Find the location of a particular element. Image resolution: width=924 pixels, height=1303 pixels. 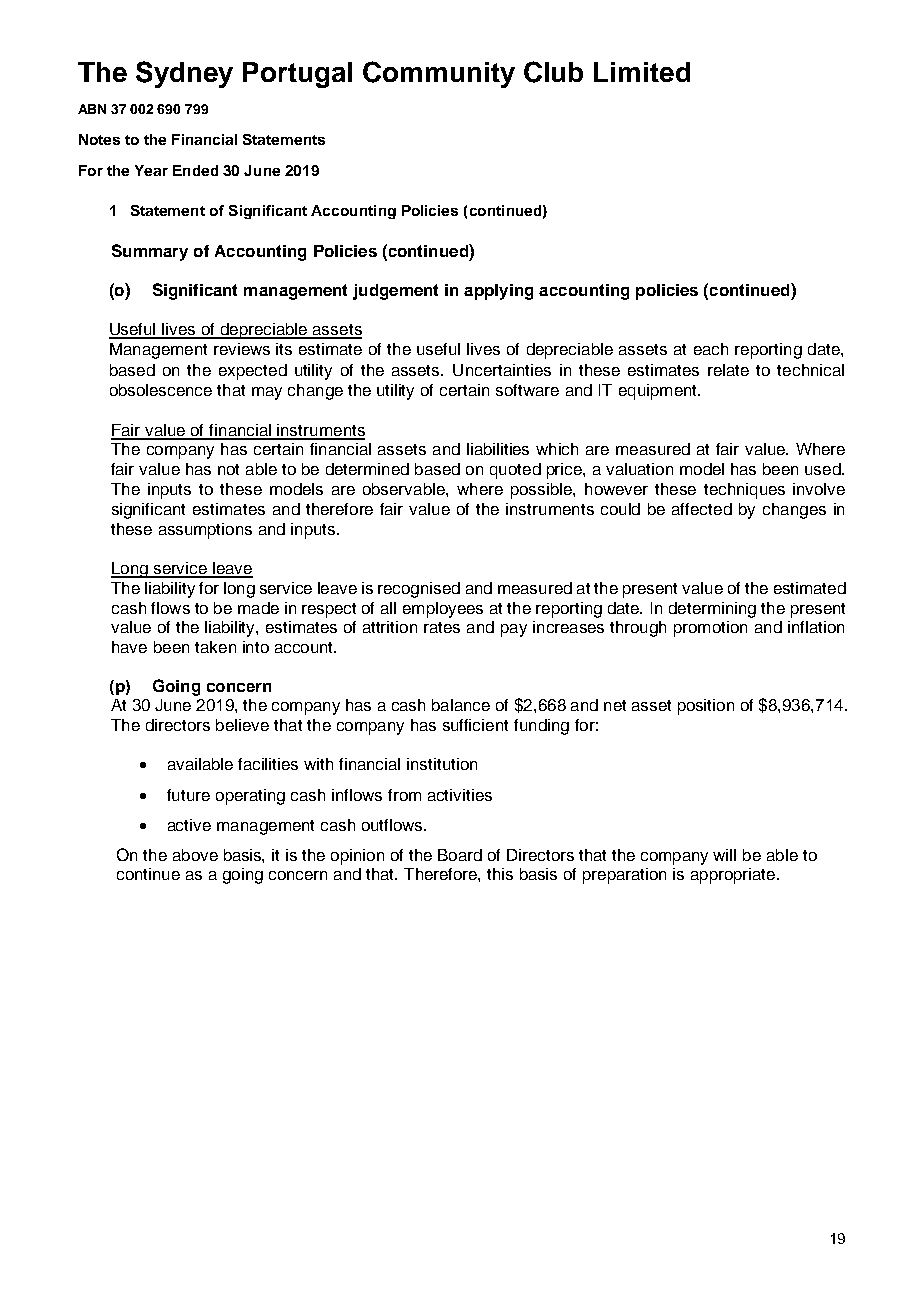

recognised is located at coordinates (419, 590).
